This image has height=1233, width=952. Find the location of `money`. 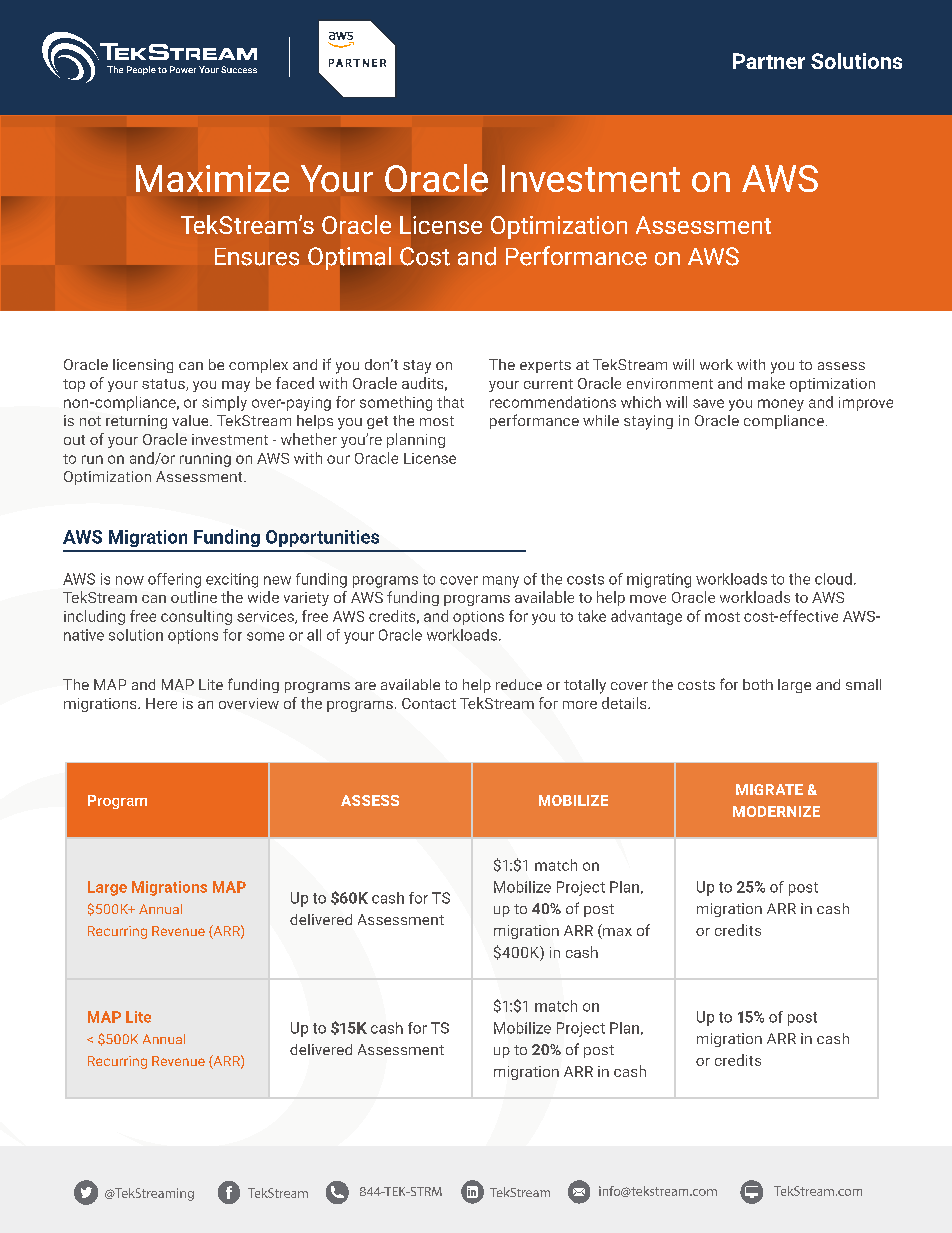

money is located at coordinates (781, 405).
